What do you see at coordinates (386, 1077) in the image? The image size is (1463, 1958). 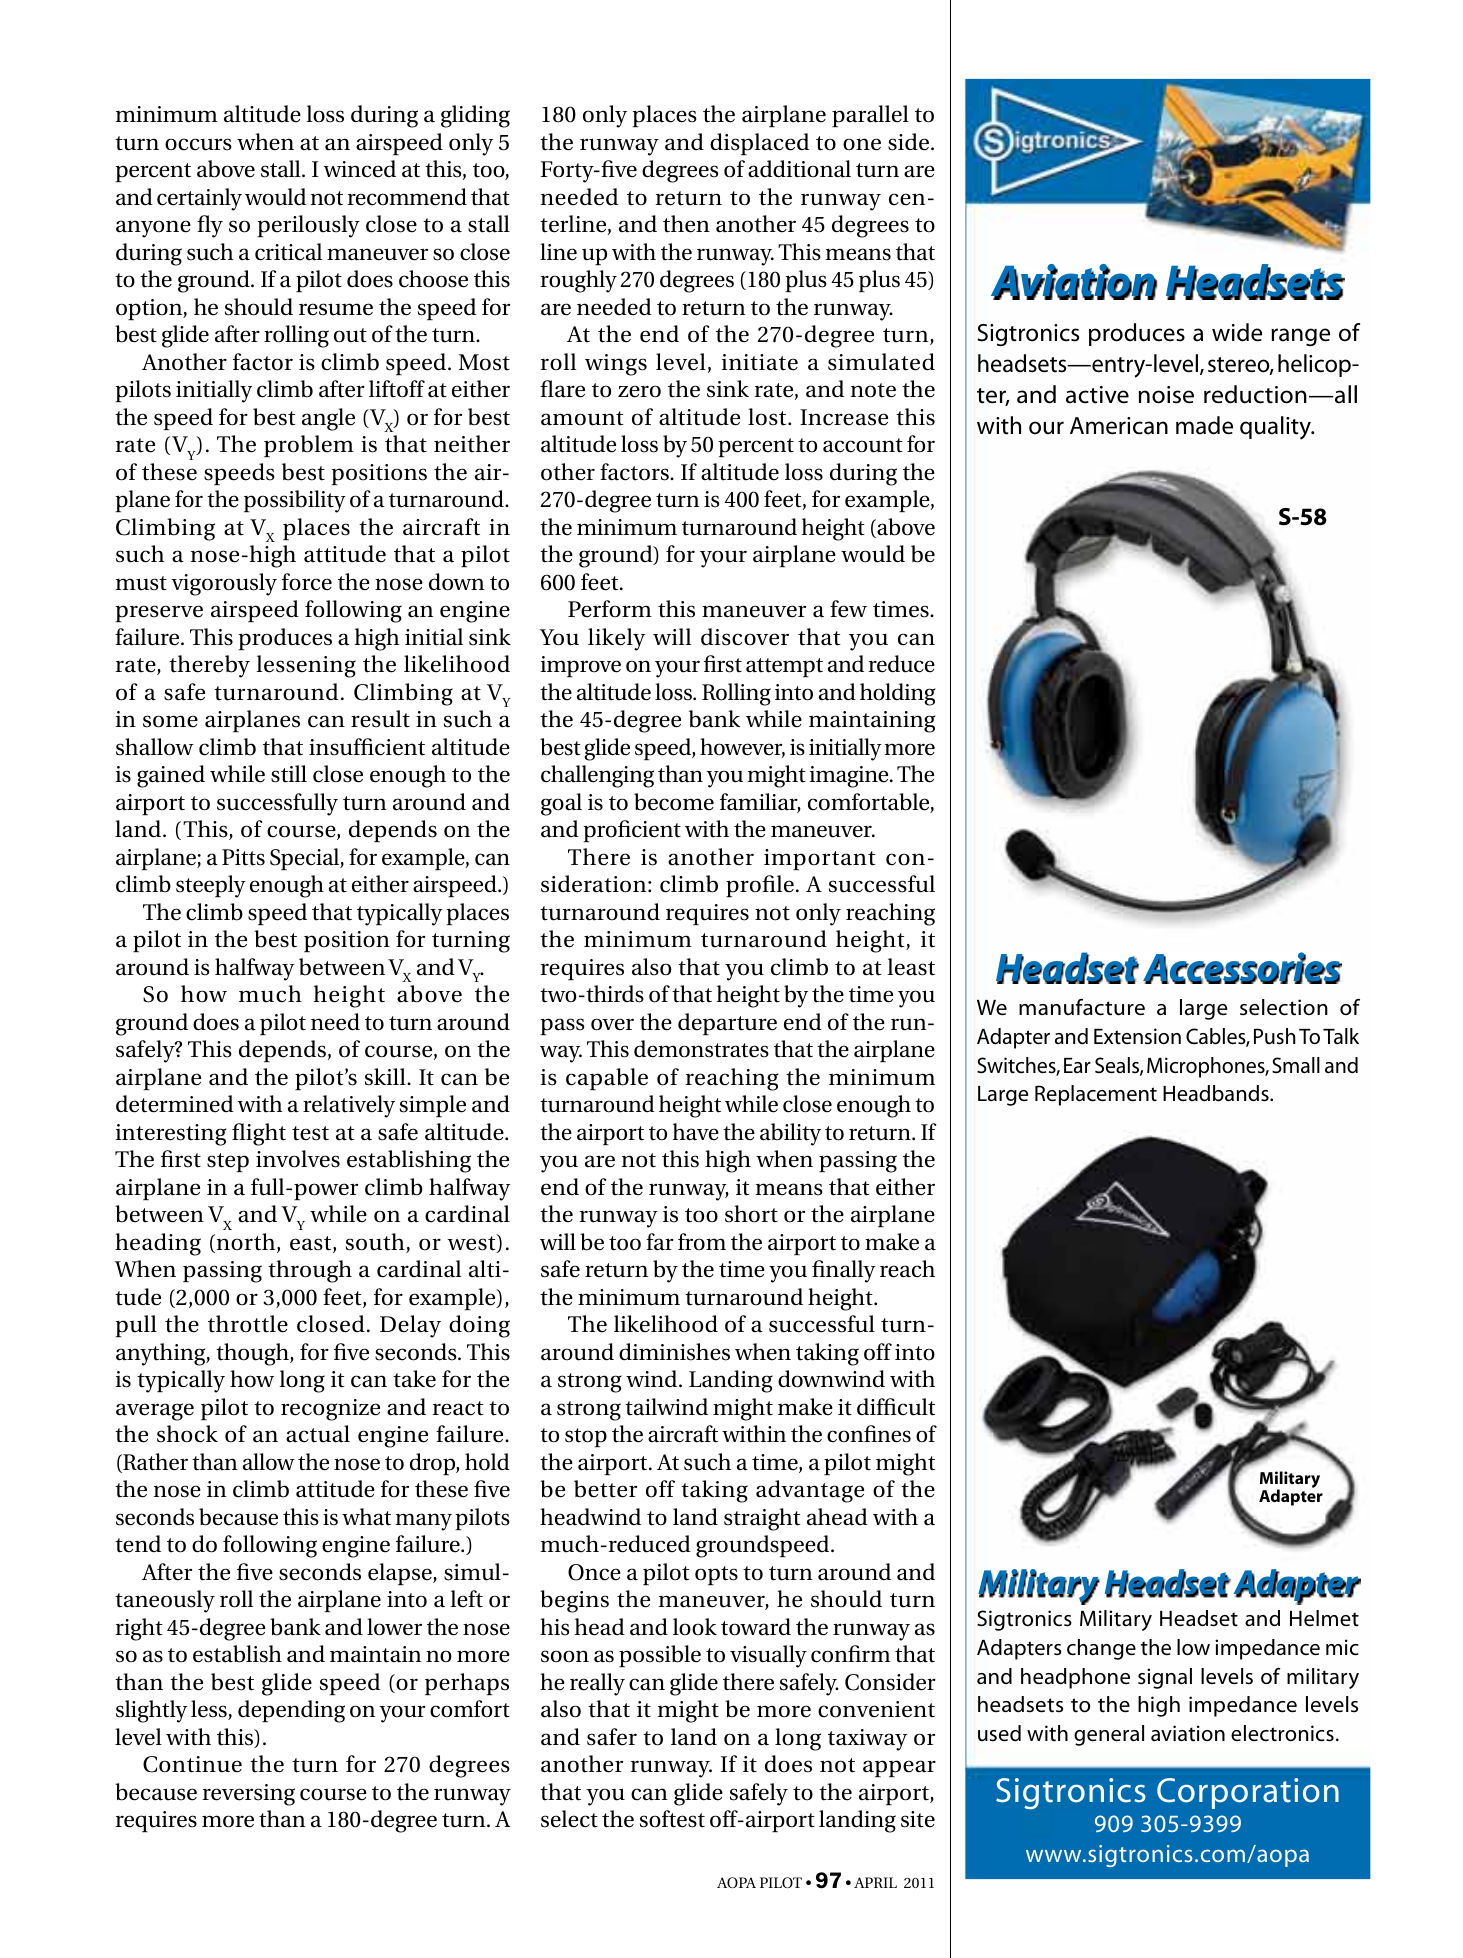 I see `skill` at bounding box center [386, 1077].
